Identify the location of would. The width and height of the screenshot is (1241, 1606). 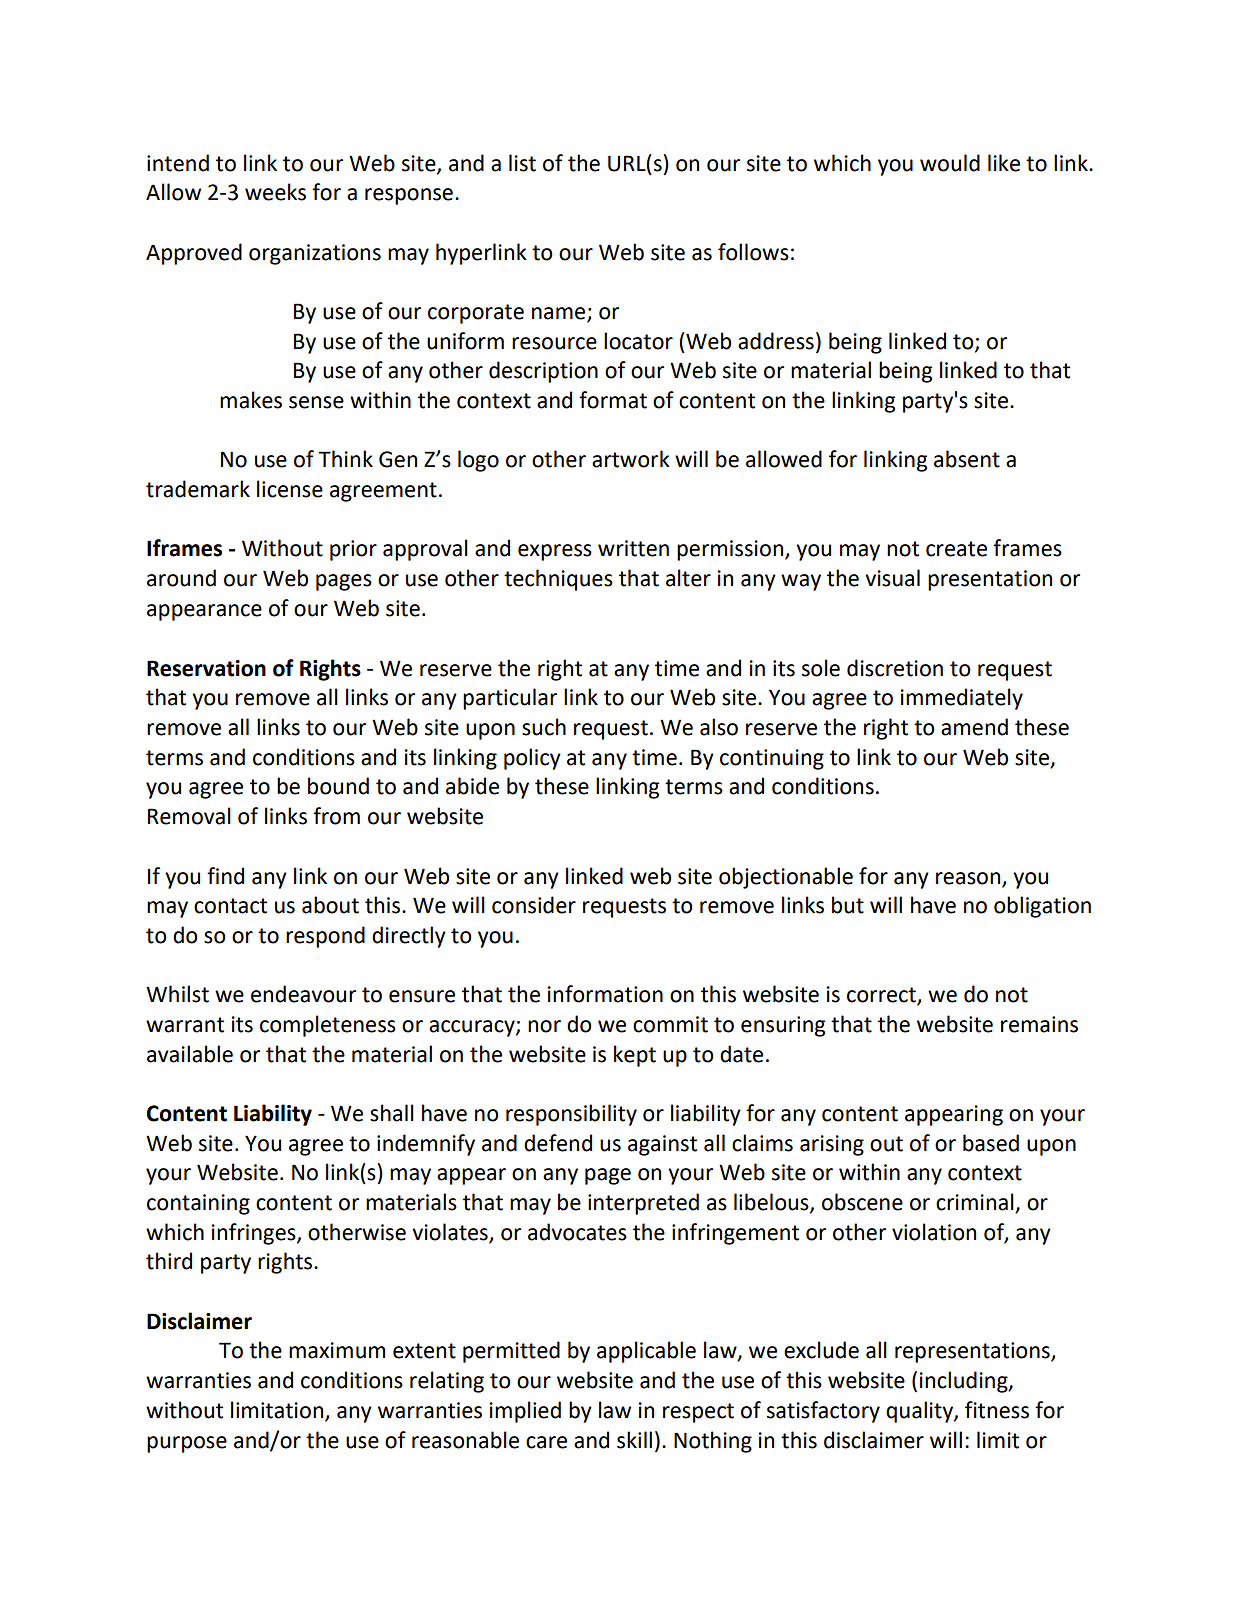
(950, 163).
